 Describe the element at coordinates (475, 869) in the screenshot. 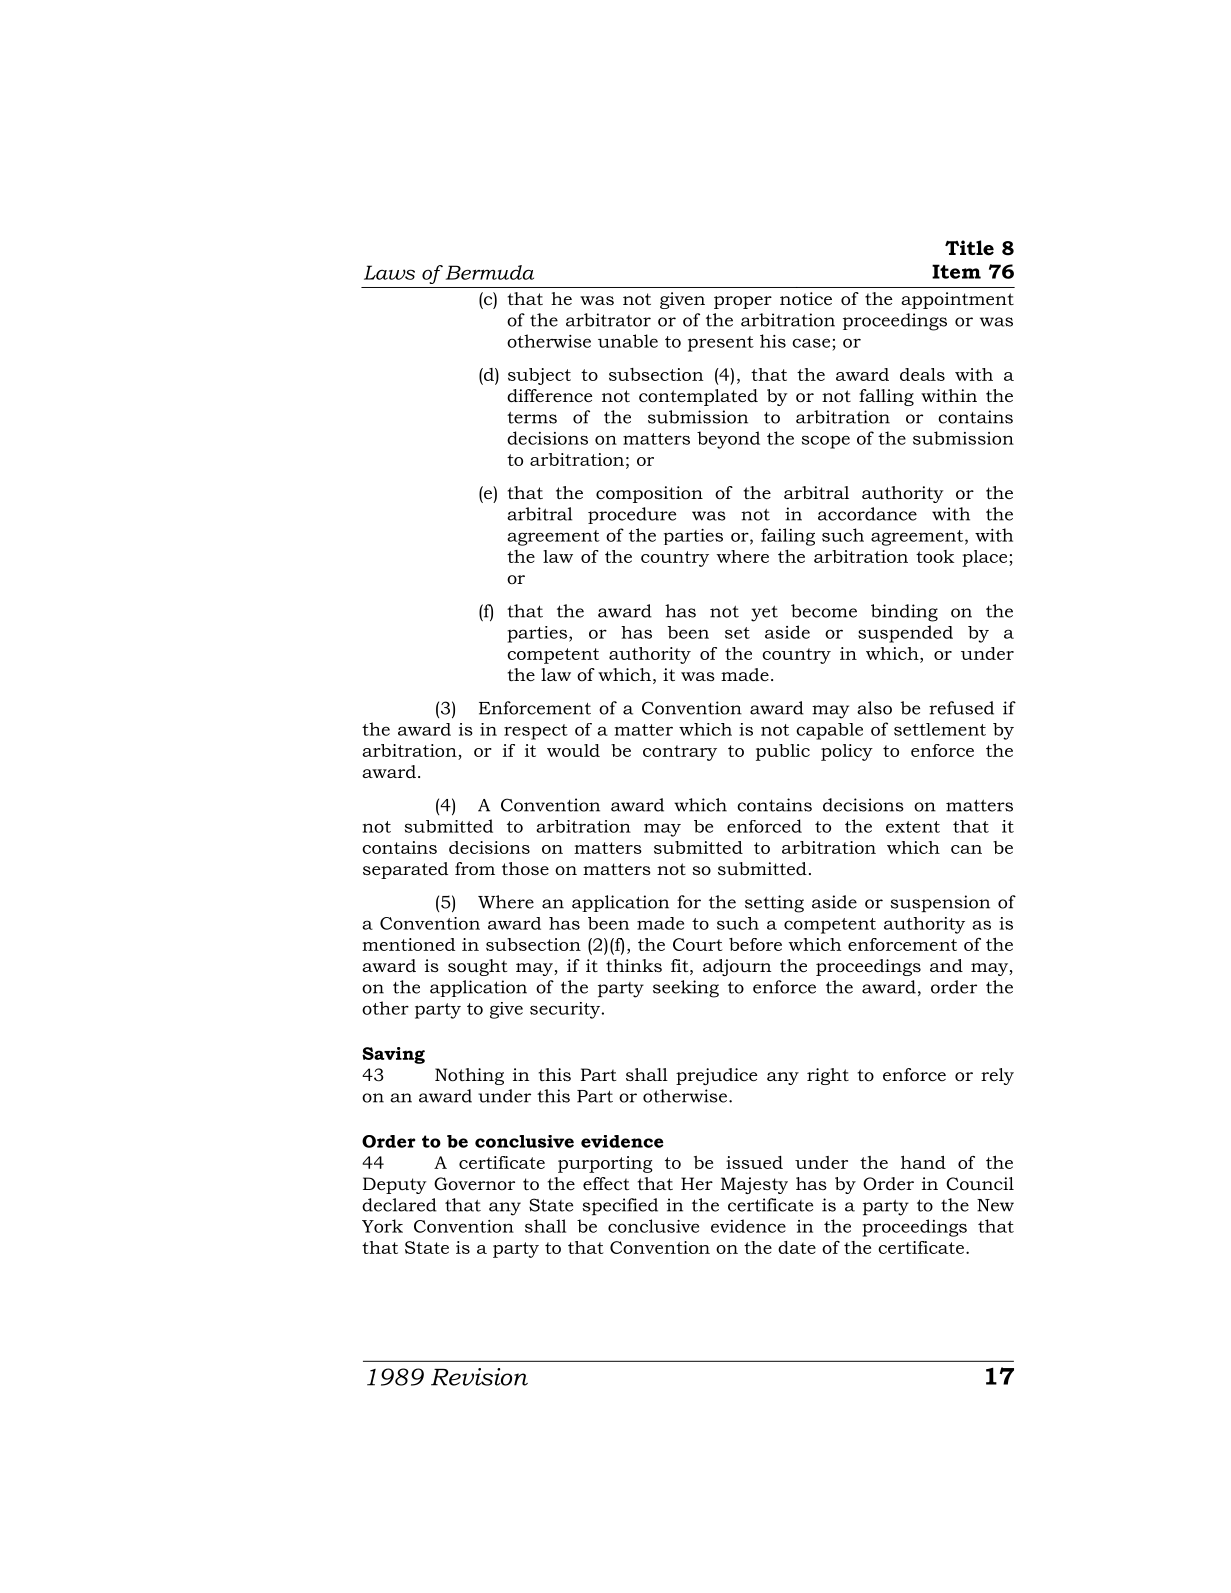

I see `from` at that location.
